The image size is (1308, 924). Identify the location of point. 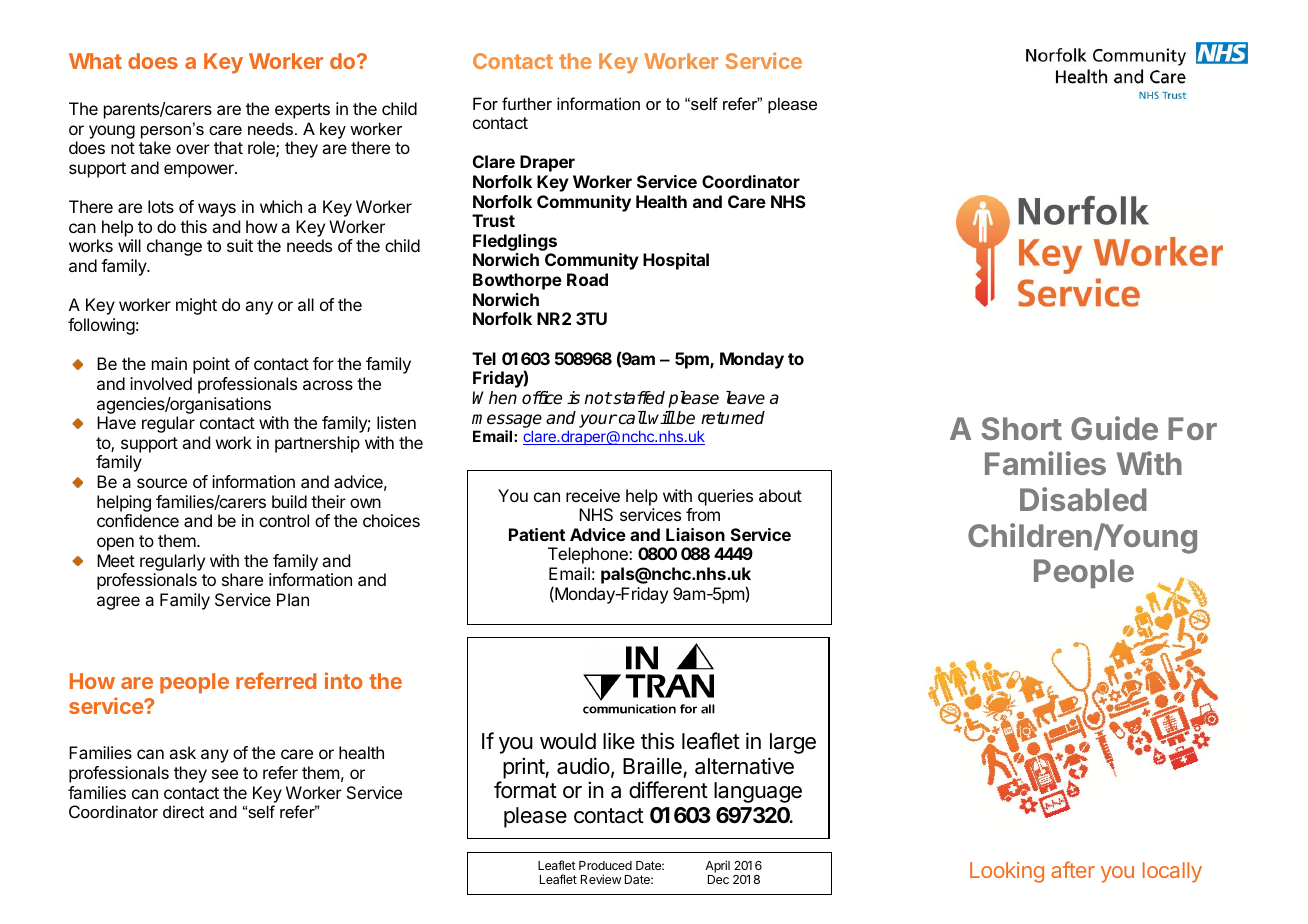
(211, 365).
